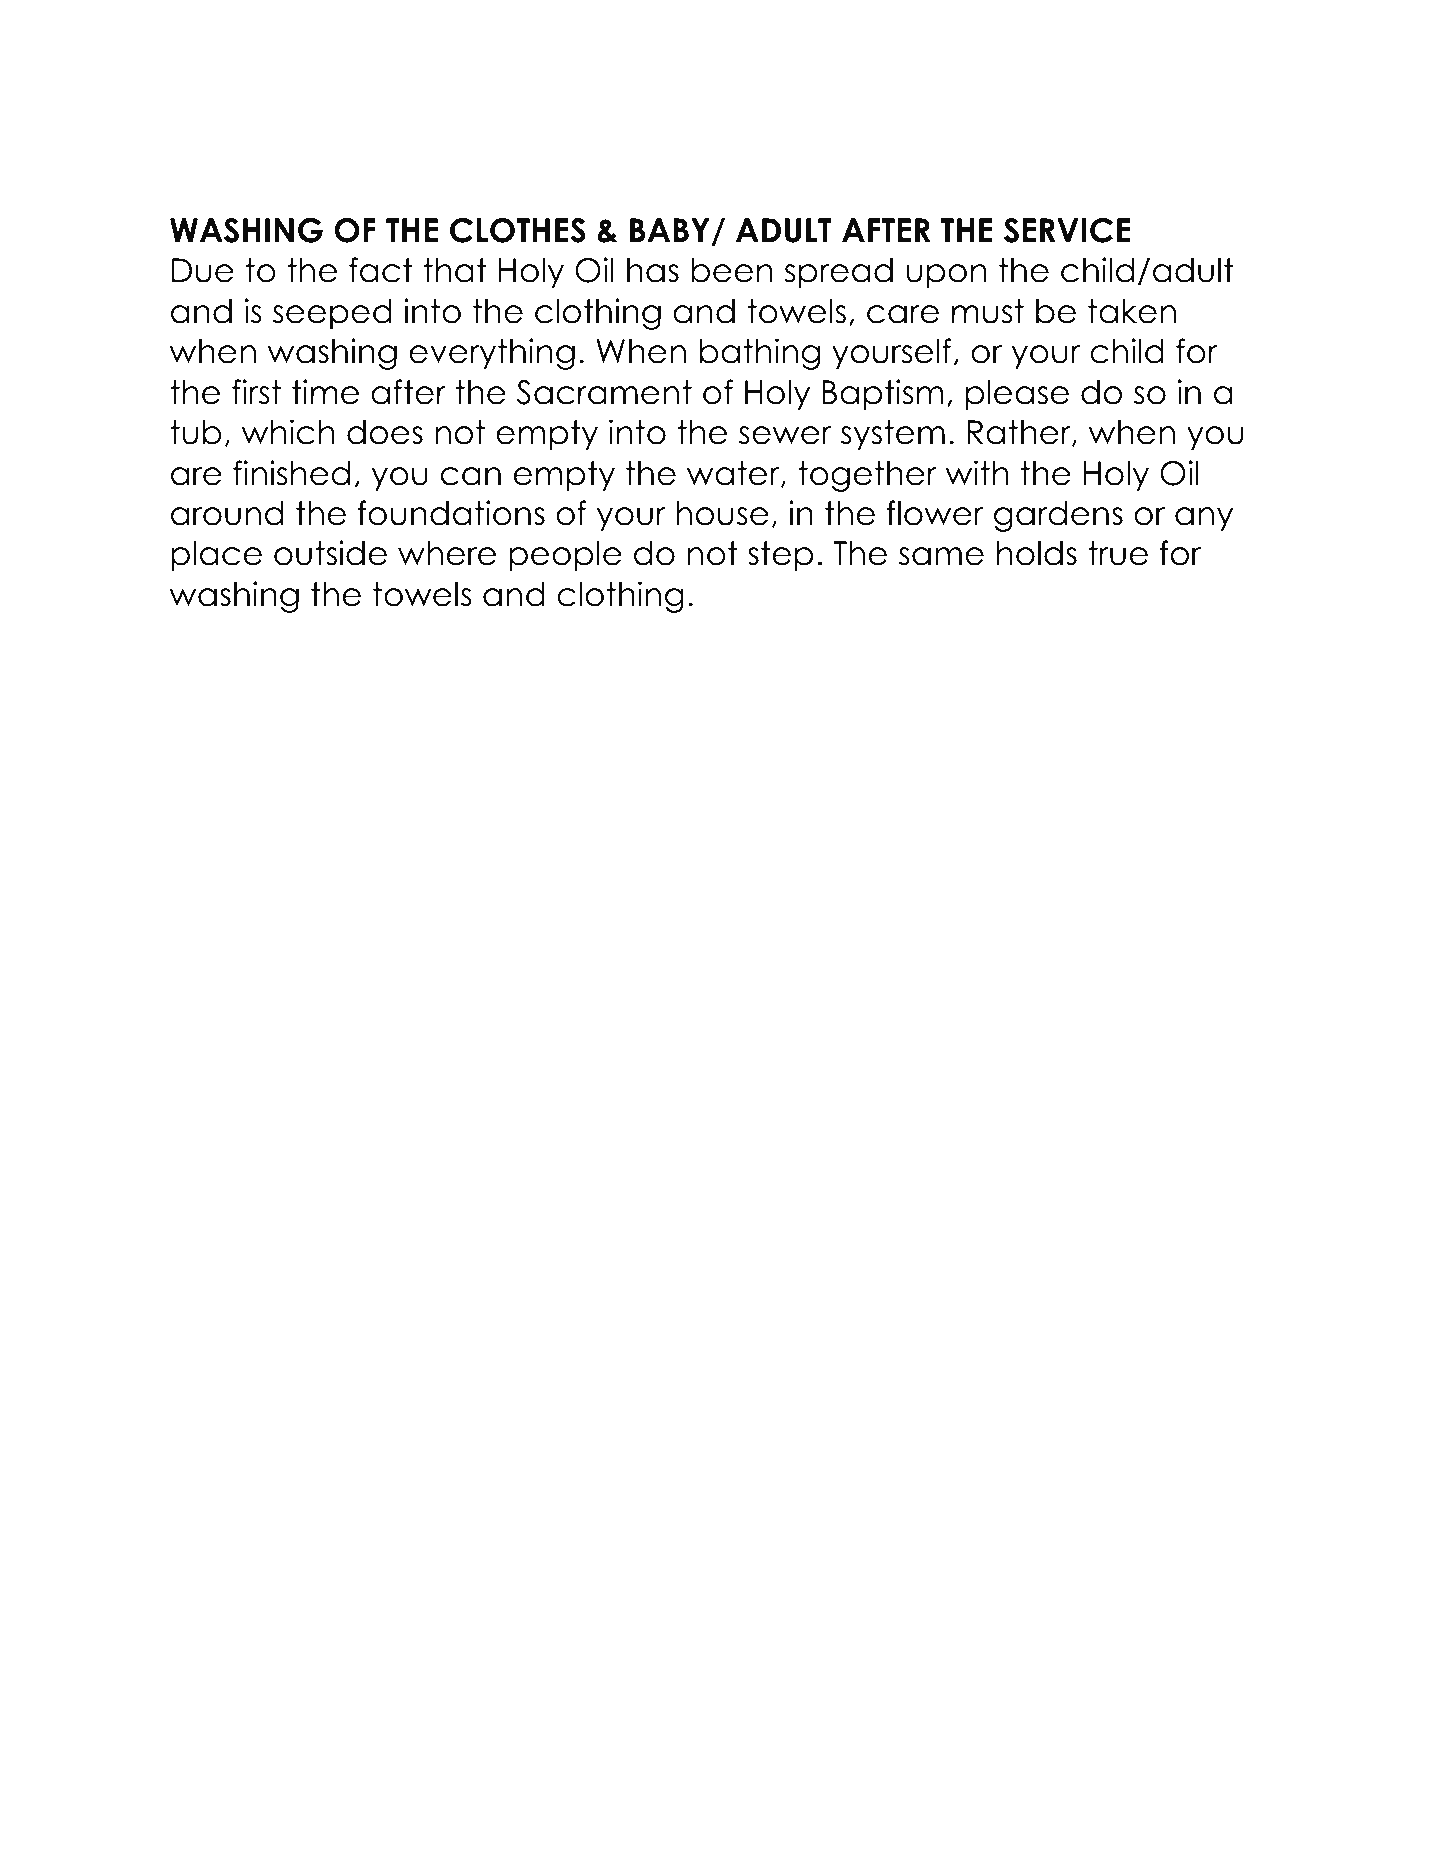 Image resolution: width=1440 pixels, height=1864 pixels. I want to click on outside, so click(330, 553).
